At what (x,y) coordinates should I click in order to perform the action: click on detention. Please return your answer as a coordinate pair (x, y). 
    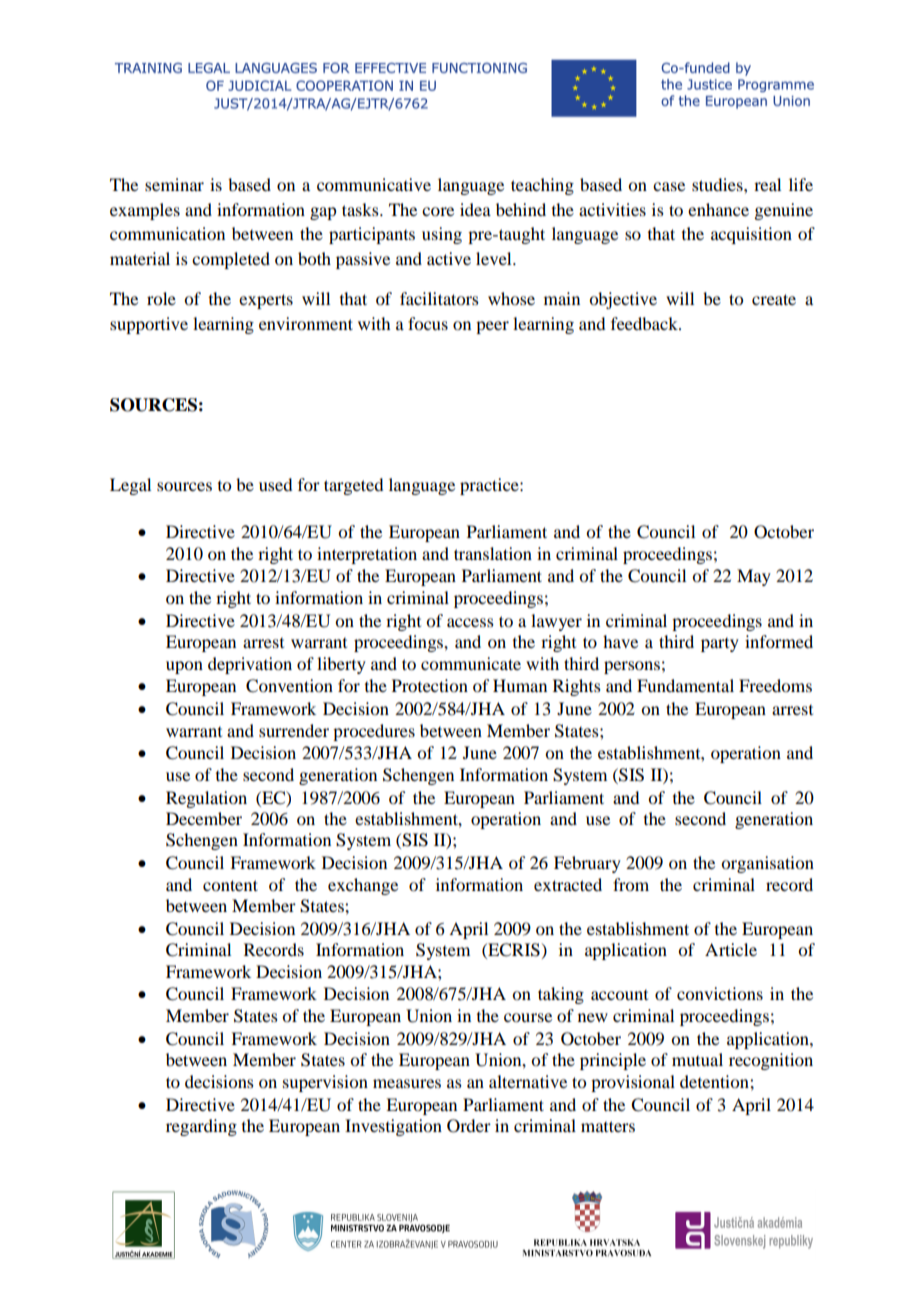
    Looking at the image, I should click on (715, 1081).
